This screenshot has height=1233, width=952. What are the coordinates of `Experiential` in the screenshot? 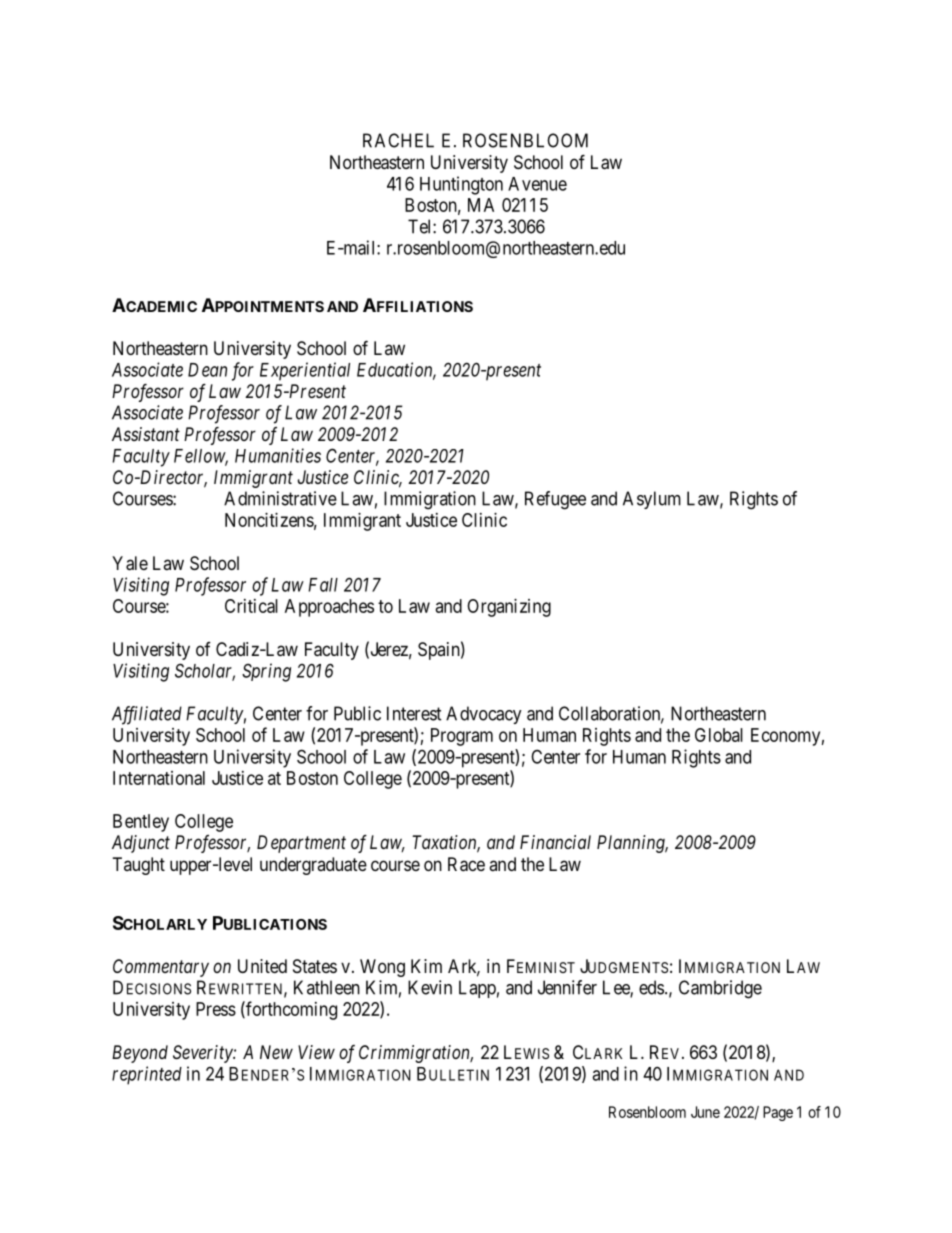 It's located at (305, 371).
